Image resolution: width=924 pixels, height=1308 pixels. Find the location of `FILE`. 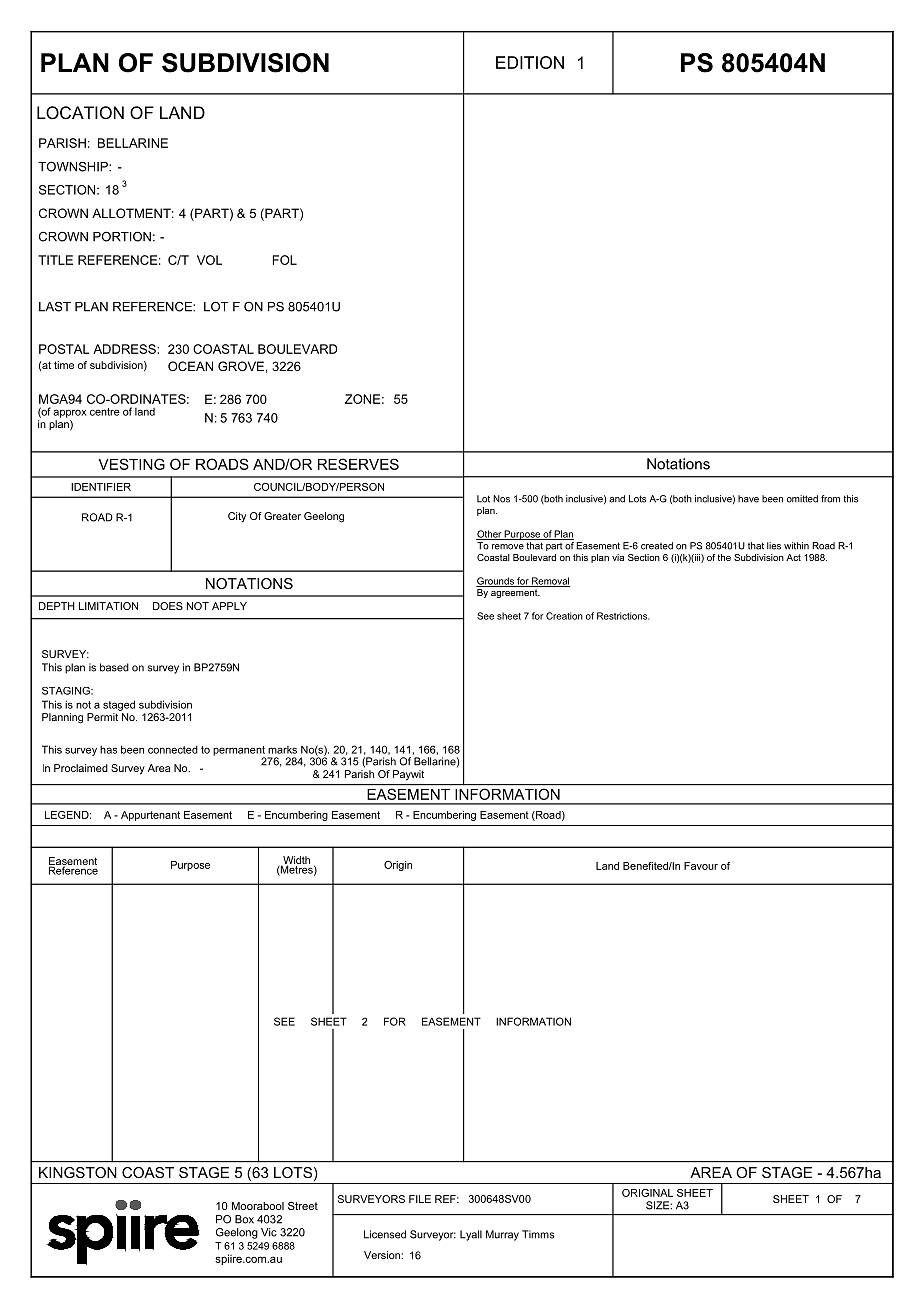

FILE is located at coordinates (420, 1199).
